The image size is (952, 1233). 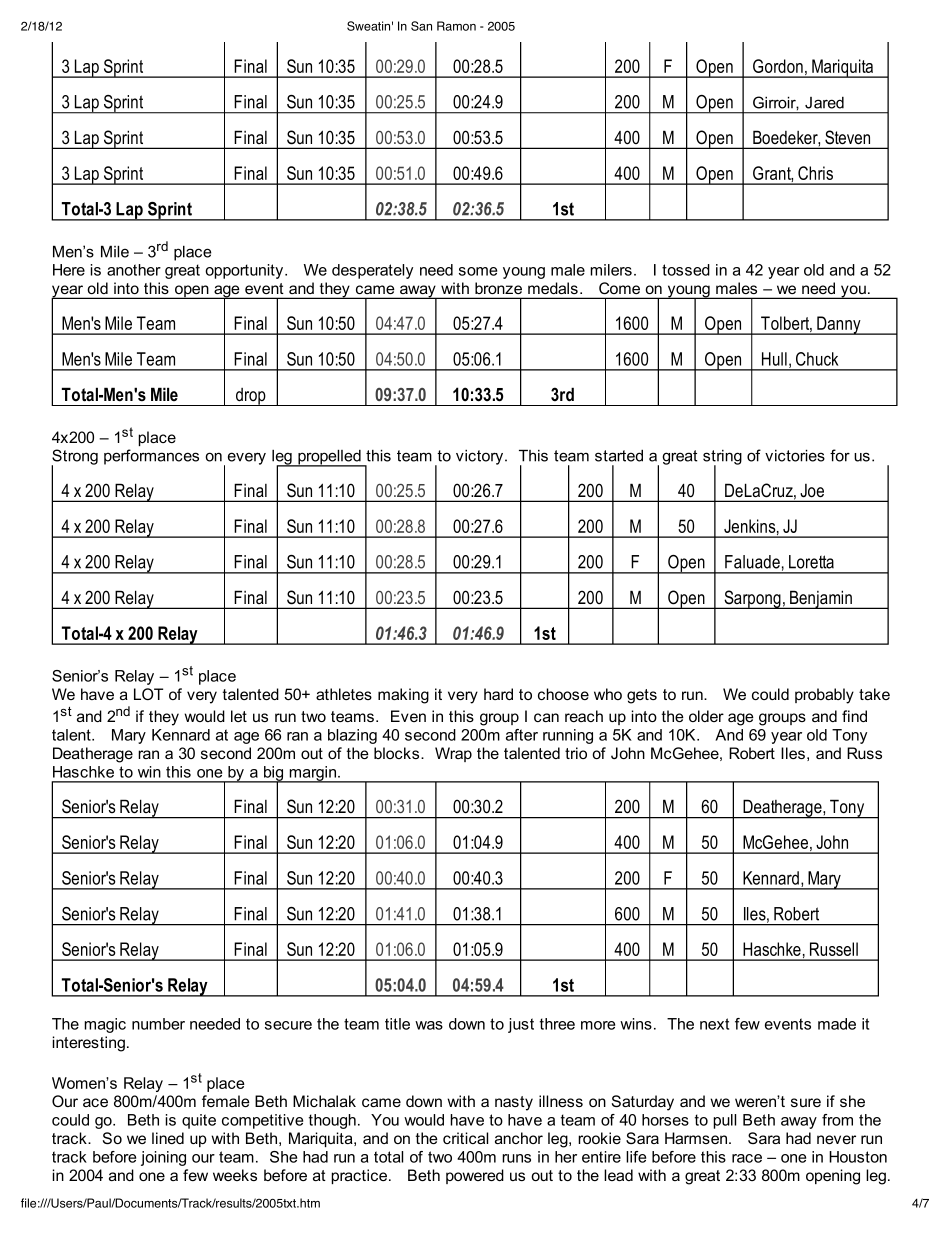 What do you see at coordinates (774, 359) in the image?
I see `Hull` at bounding box center [774, 359].
